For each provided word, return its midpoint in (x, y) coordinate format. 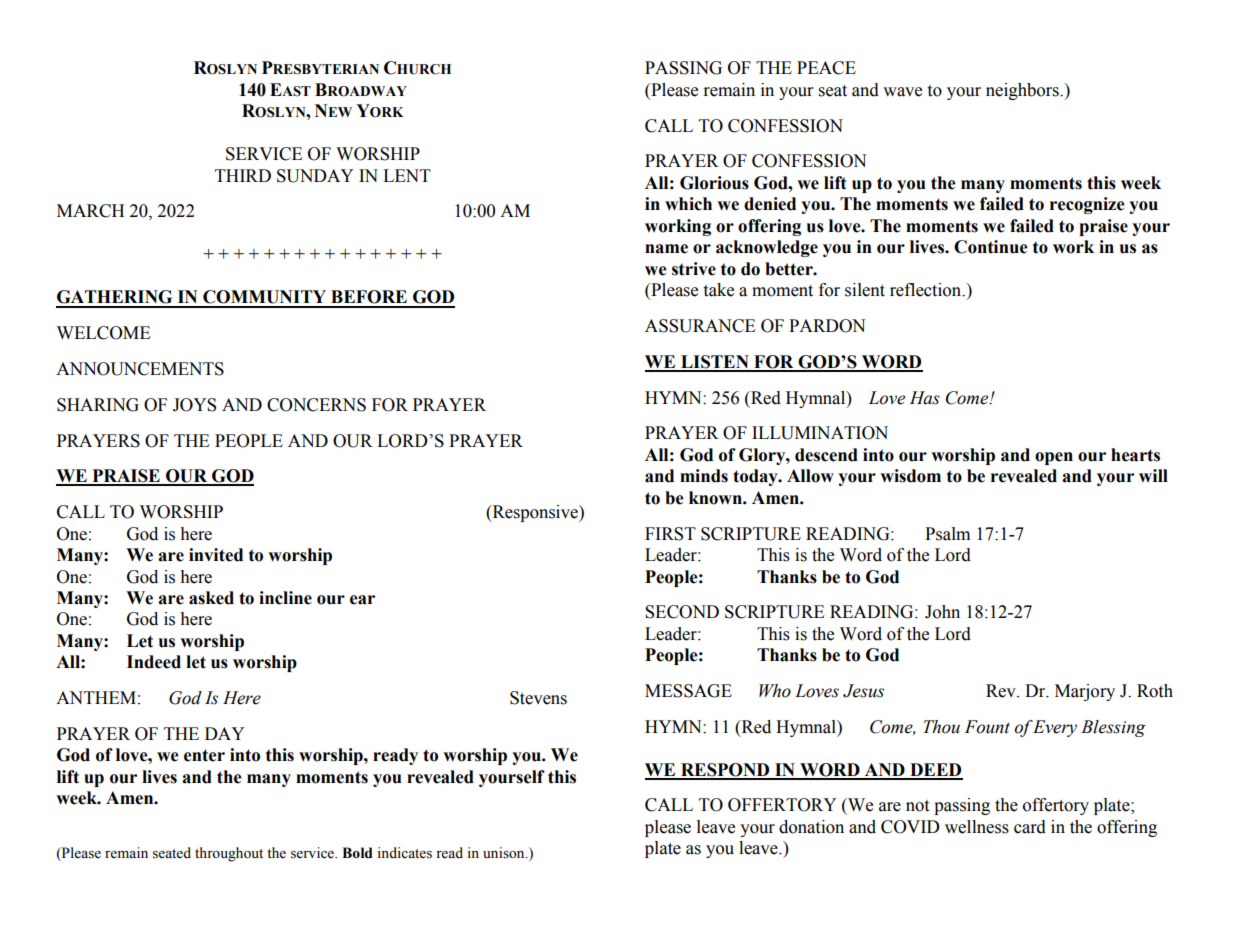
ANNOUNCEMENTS (140, 369)
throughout (229, 854)
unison (505, 853)
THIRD (243, 175)
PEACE (826, 68)
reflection (927, 290)
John (942, 612)
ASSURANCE (700, 326)
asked (211, 598)
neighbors (1023, 91)
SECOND (682, 612)
